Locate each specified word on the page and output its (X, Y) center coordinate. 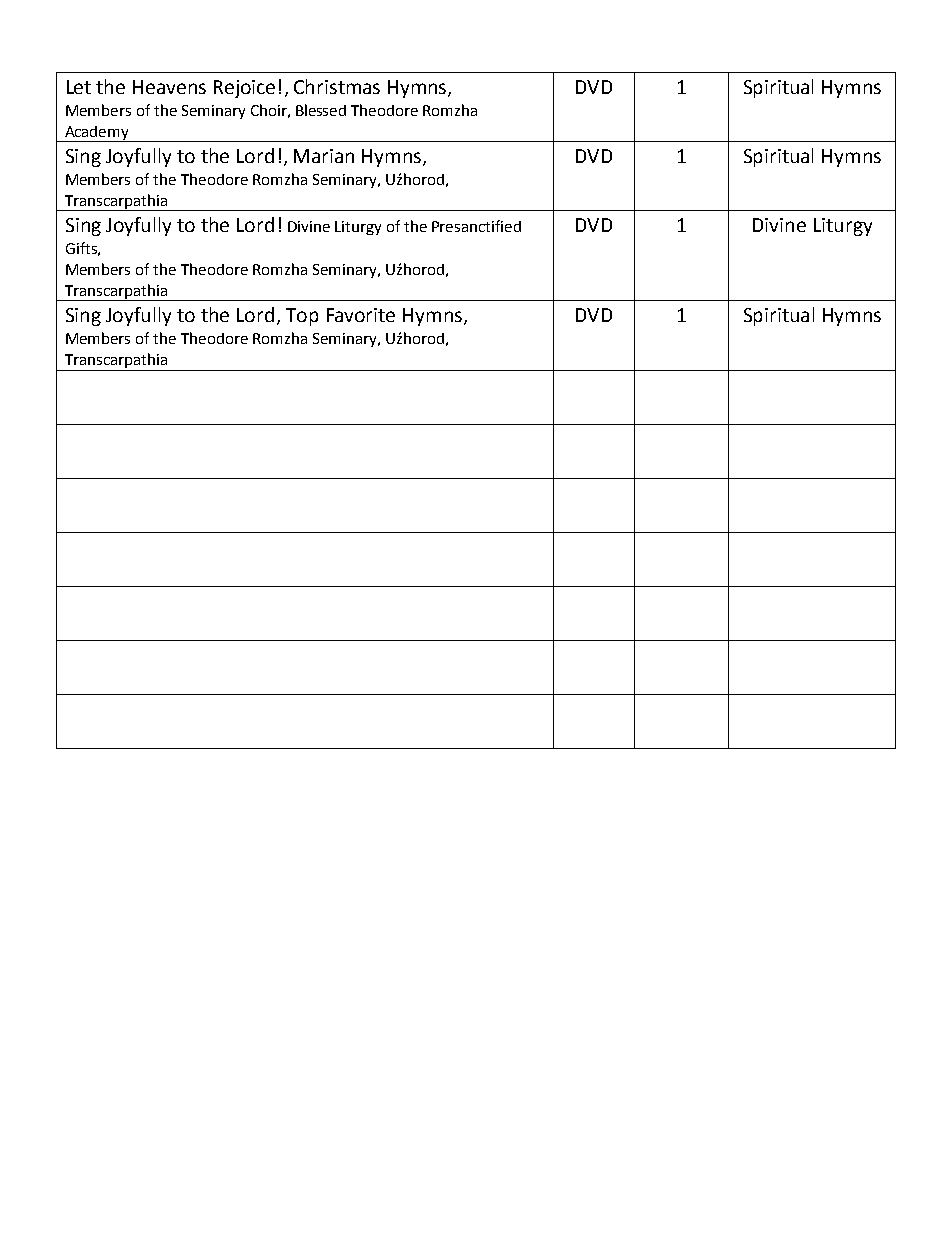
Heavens (169, 87)
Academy (97, 134)
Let (79, 87)
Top (302, 317)
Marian (324, 156)
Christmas (337, 86)
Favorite (361, 315)
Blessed (321, 110)
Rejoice (244, 89)
